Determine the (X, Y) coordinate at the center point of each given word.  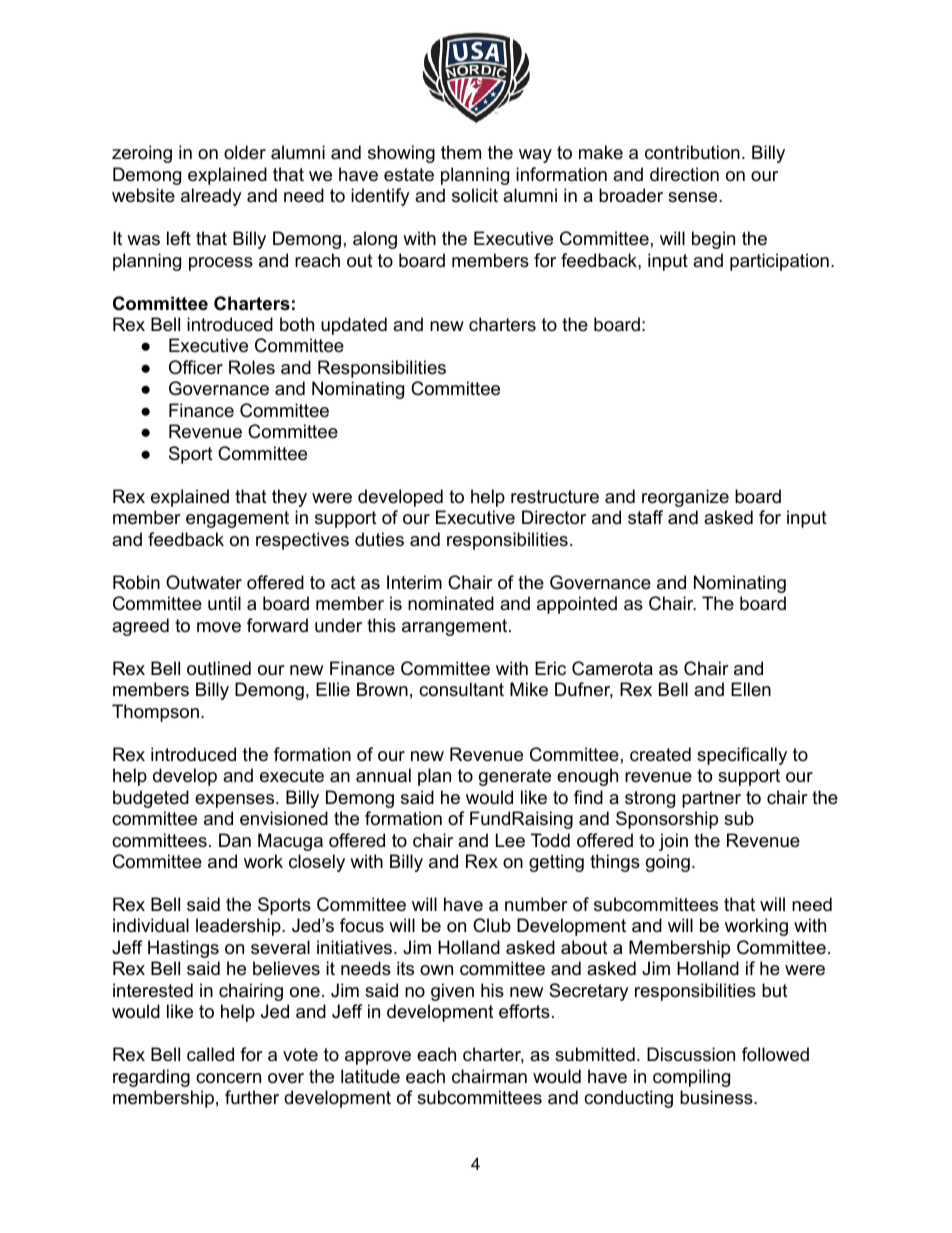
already (211, 197)
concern (228, 1078)
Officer (196, 367)
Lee (510, 840)
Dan (235, 840)
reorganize (685, 498)
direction (684, 174)
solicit (475, 195)
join (673, 842)
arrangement (454, 627)
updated (354, 326)
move (219, 627)
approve (378, 1058)
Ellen (751, 689)
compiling (691, 1078)
